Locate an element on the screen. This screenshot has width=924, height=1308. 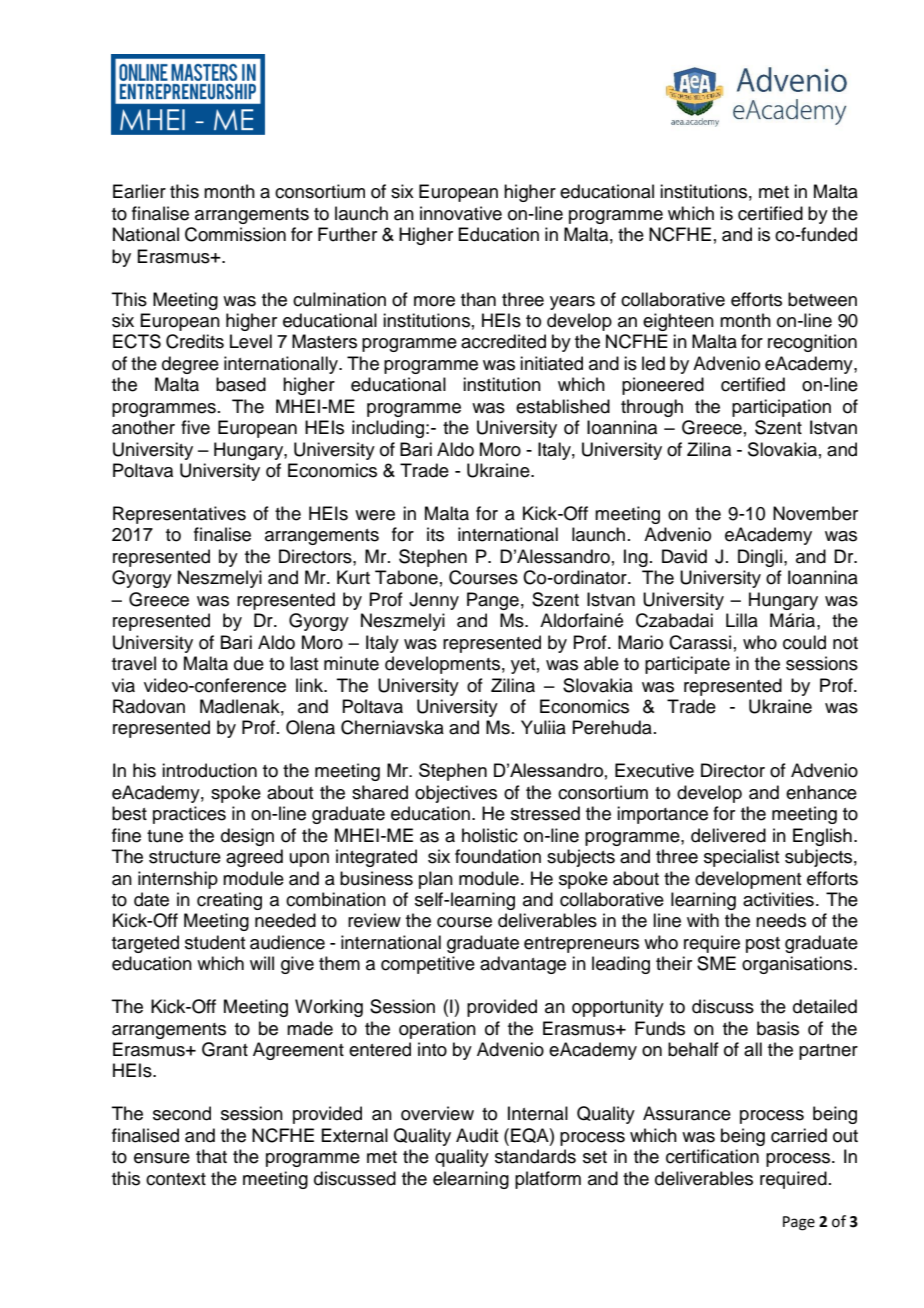
platform is located at coordinates (548, 1180).
